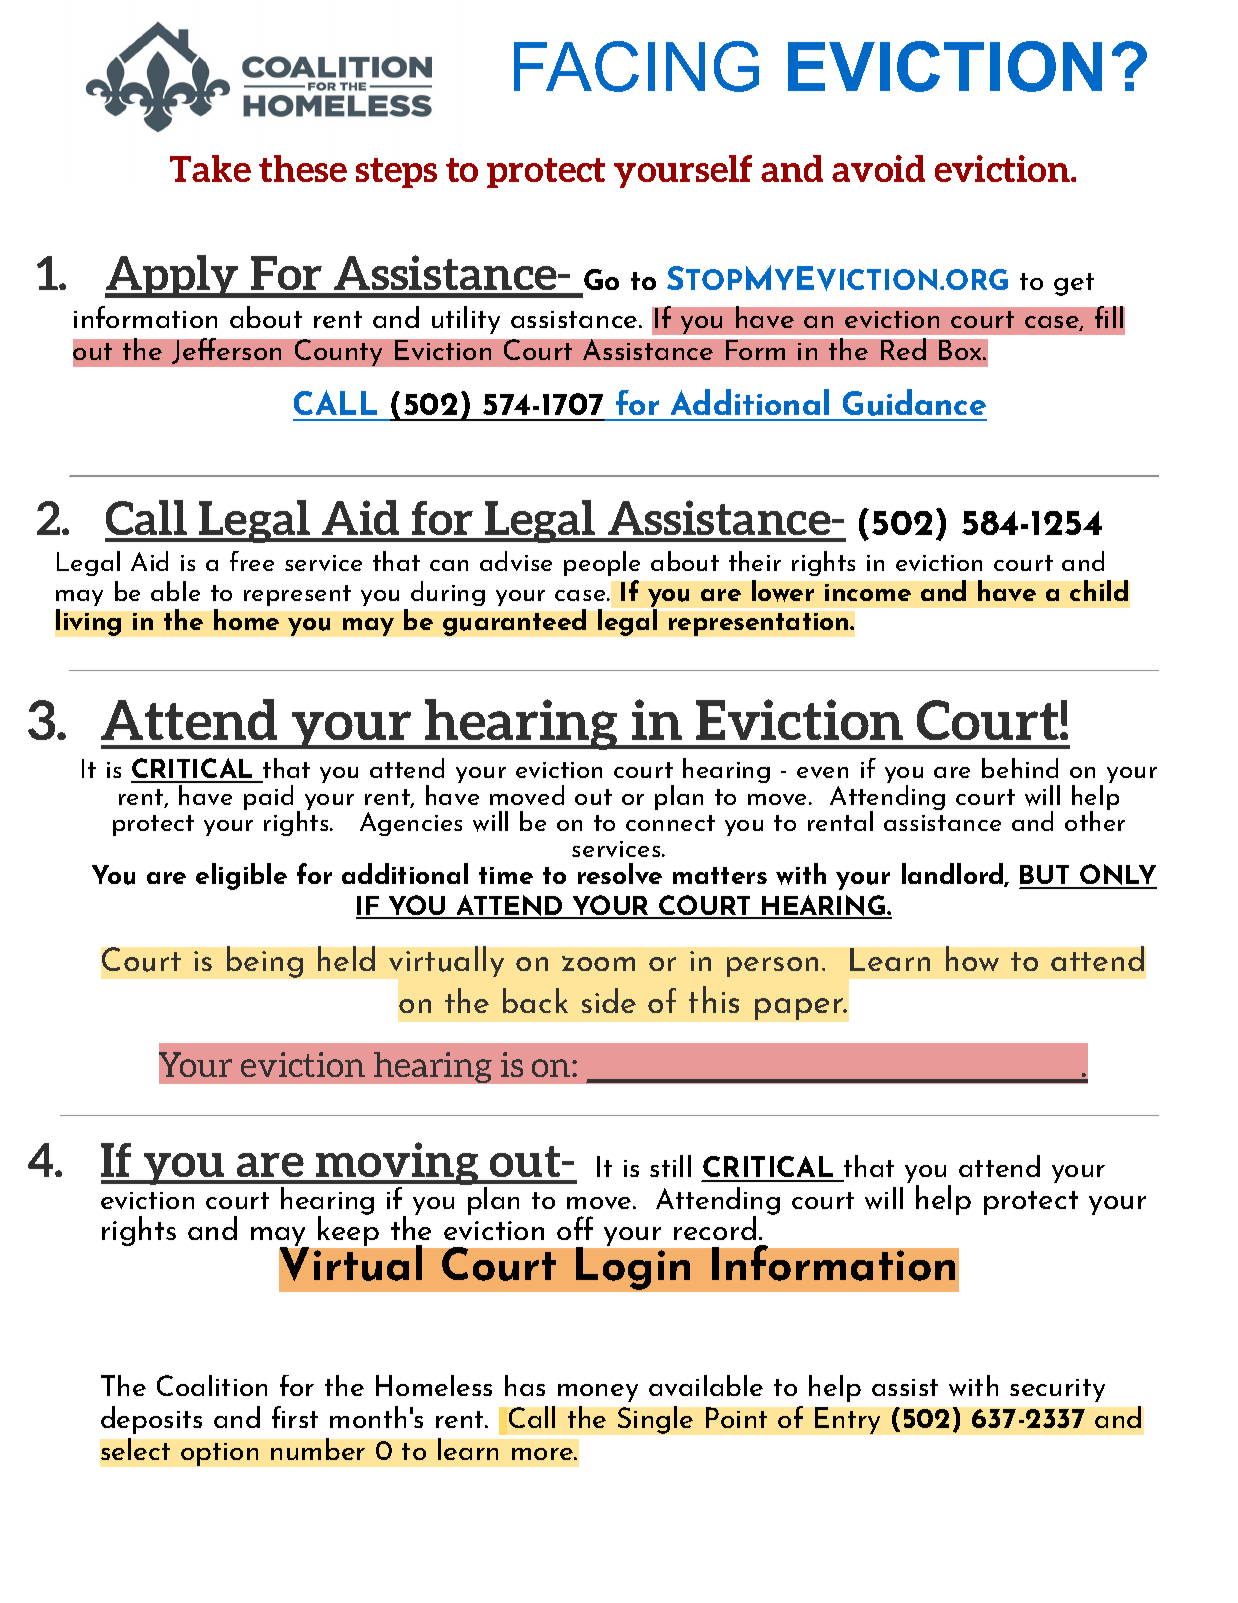 Image resolution: width=1238 pixels, height=1603 pixels. What do you see at coordinates (602, 563) in the screenshot?
I see `people` at bounding box center [602, 563].
